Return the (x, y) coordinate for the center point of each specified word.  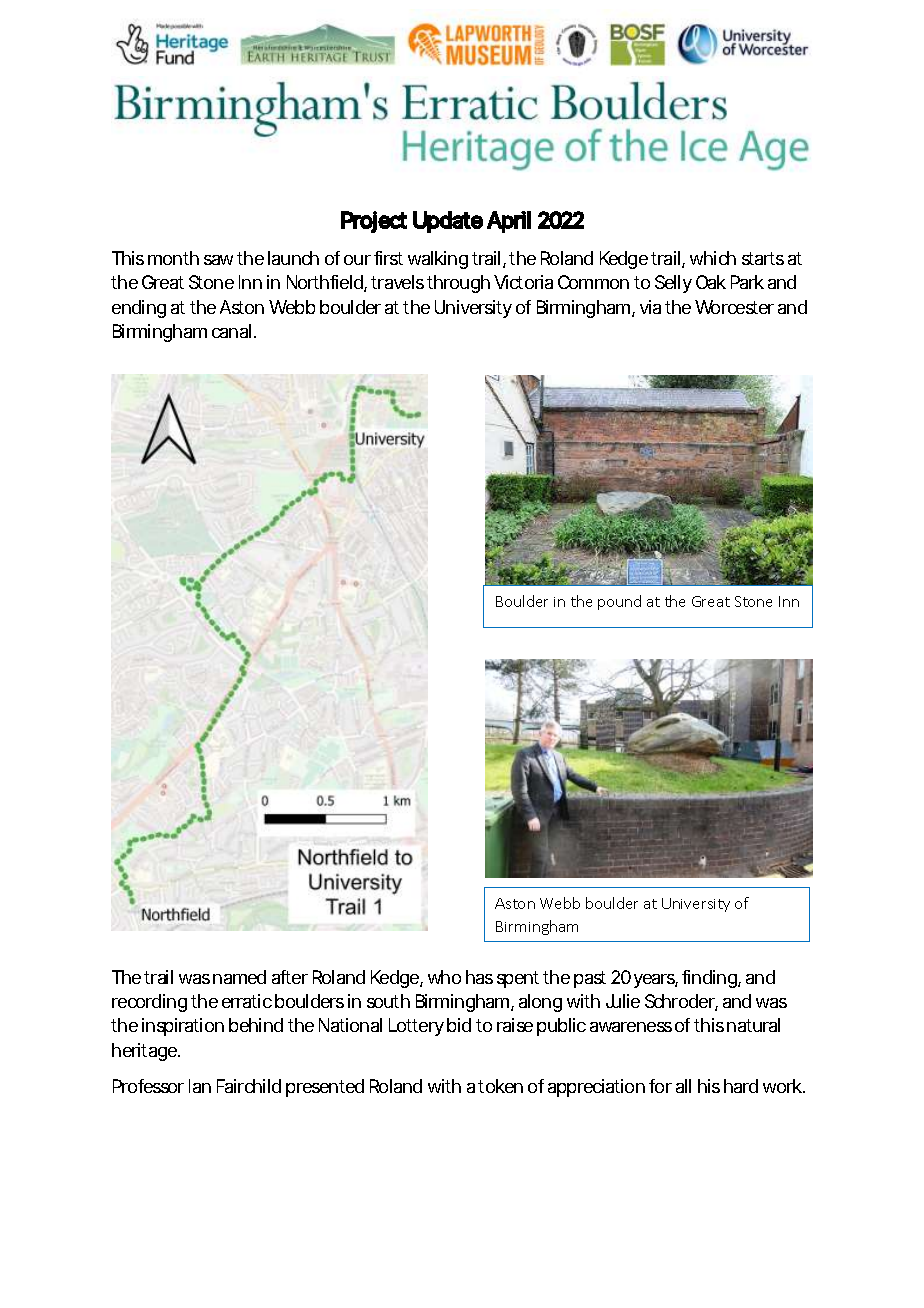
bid (459, 1025)
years (655, 981)
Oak (711, 282)
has (479, 977)
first (388, 258)
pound (619, 602)
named (239, 977)
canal (231, 331)
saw (218, 260)
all (683, 1086)
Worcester (734, 307)
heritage (144, 1052)
